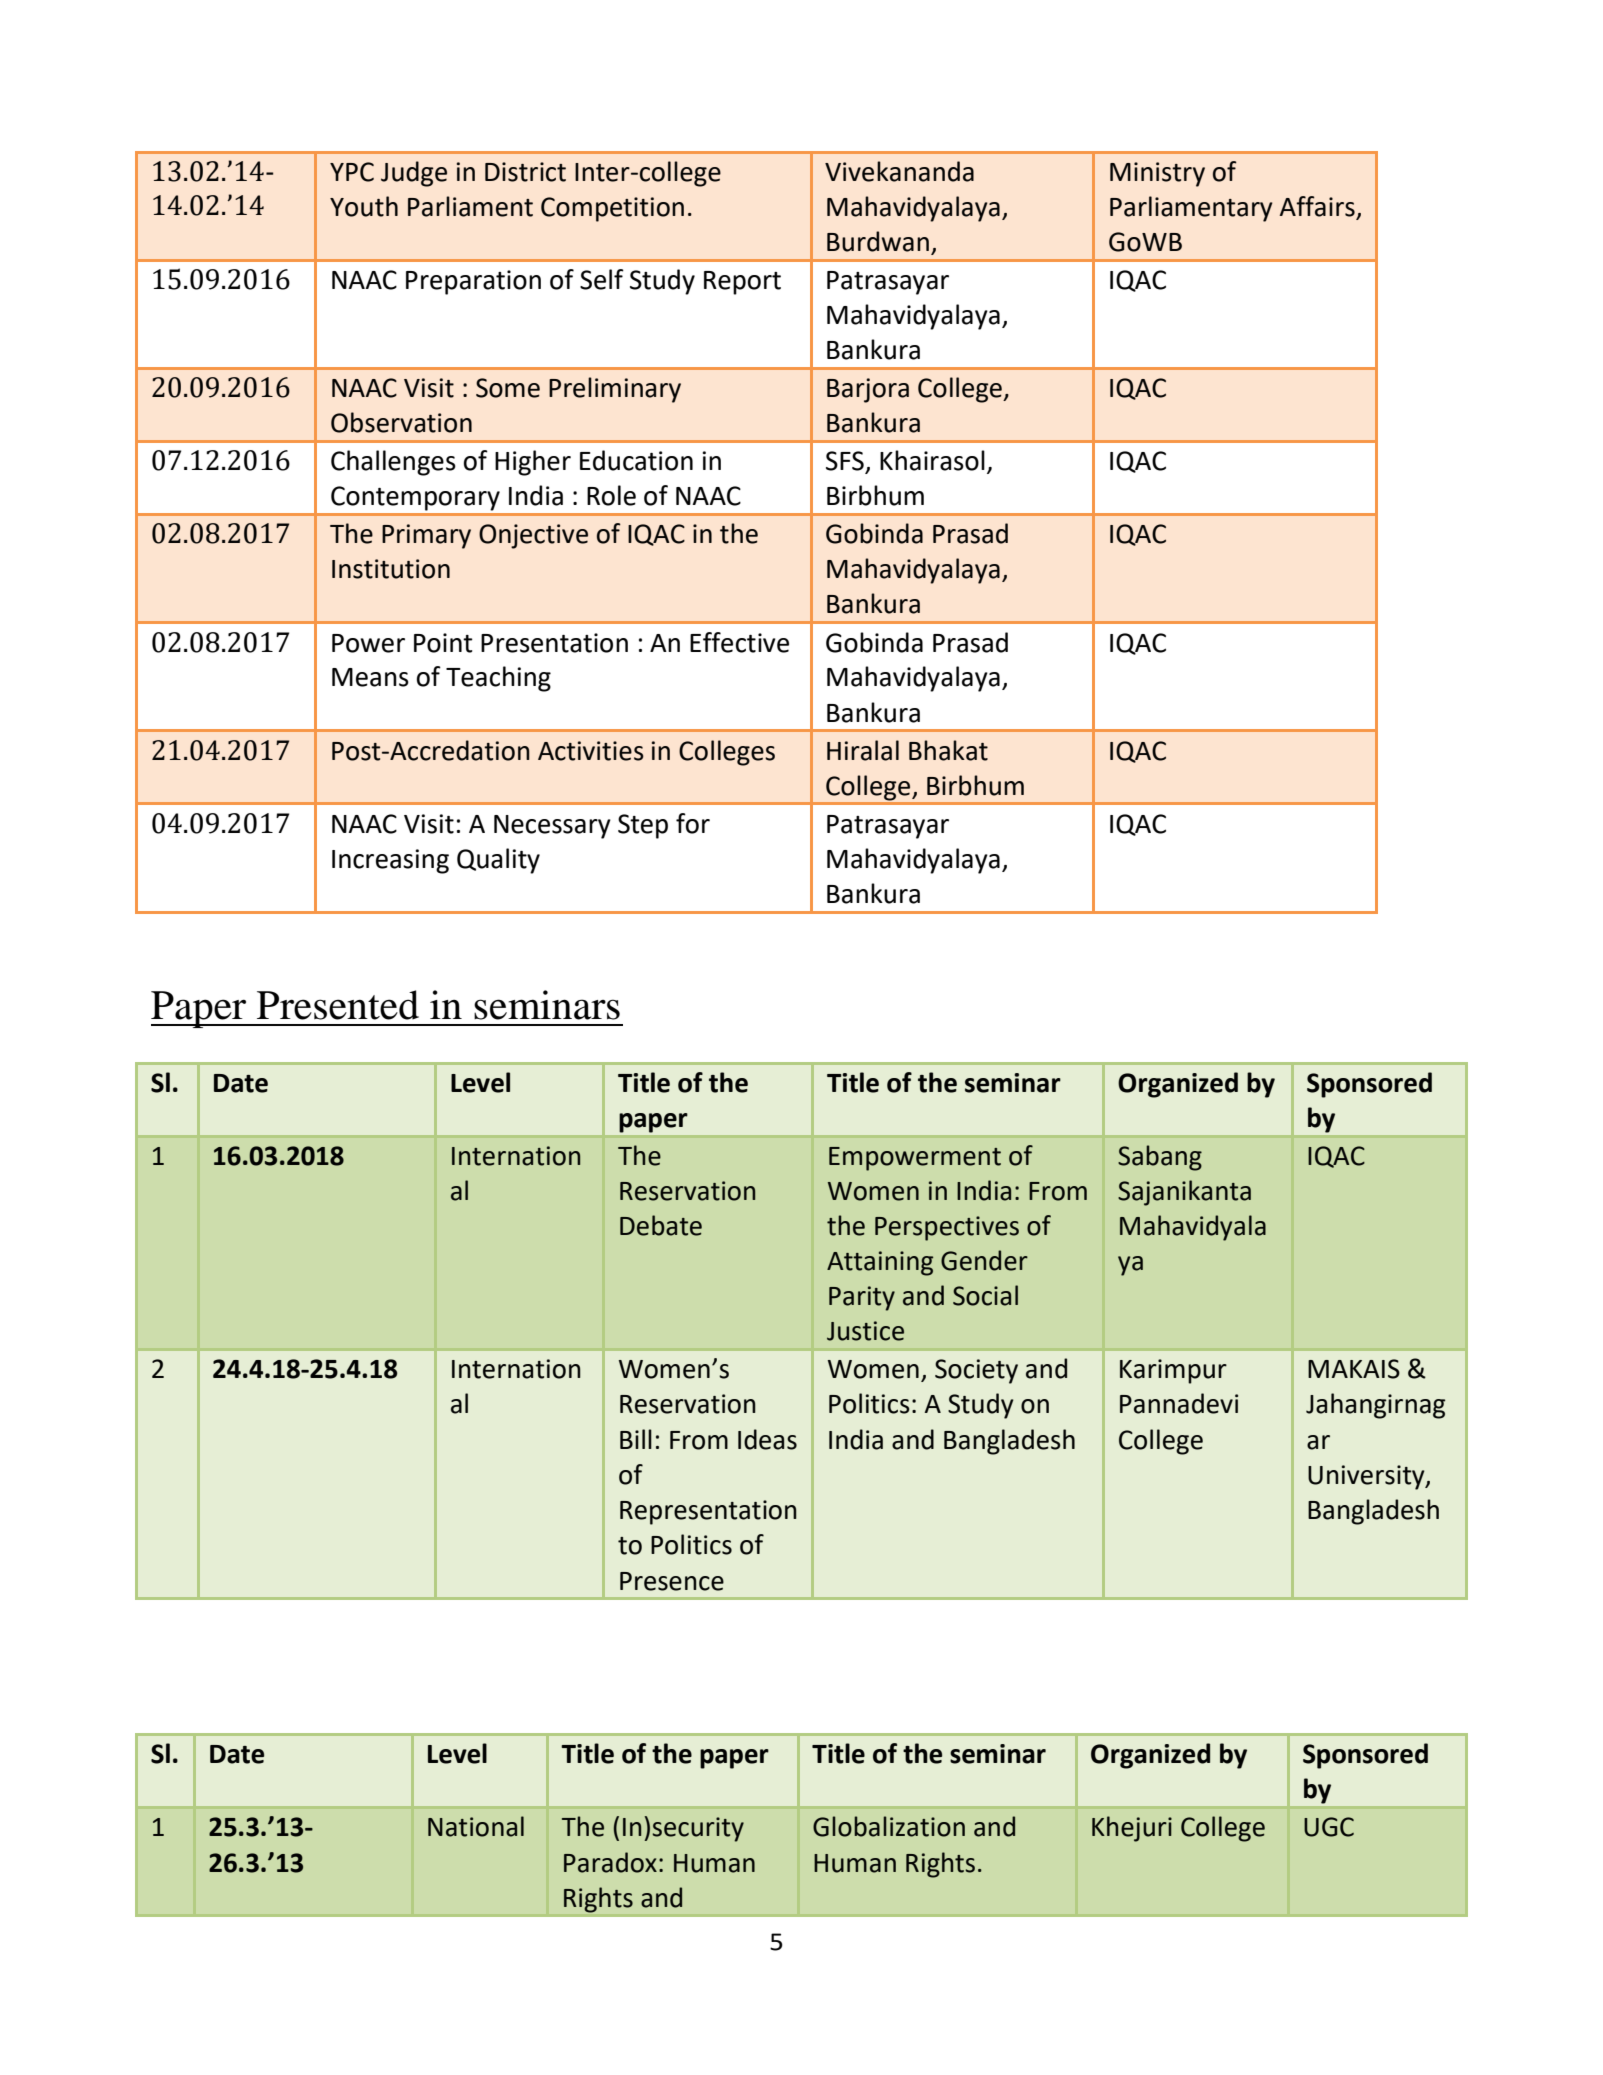 This screenshot has width=1603, height=2075. I want to click on Ideas, so click(767, 1439).
